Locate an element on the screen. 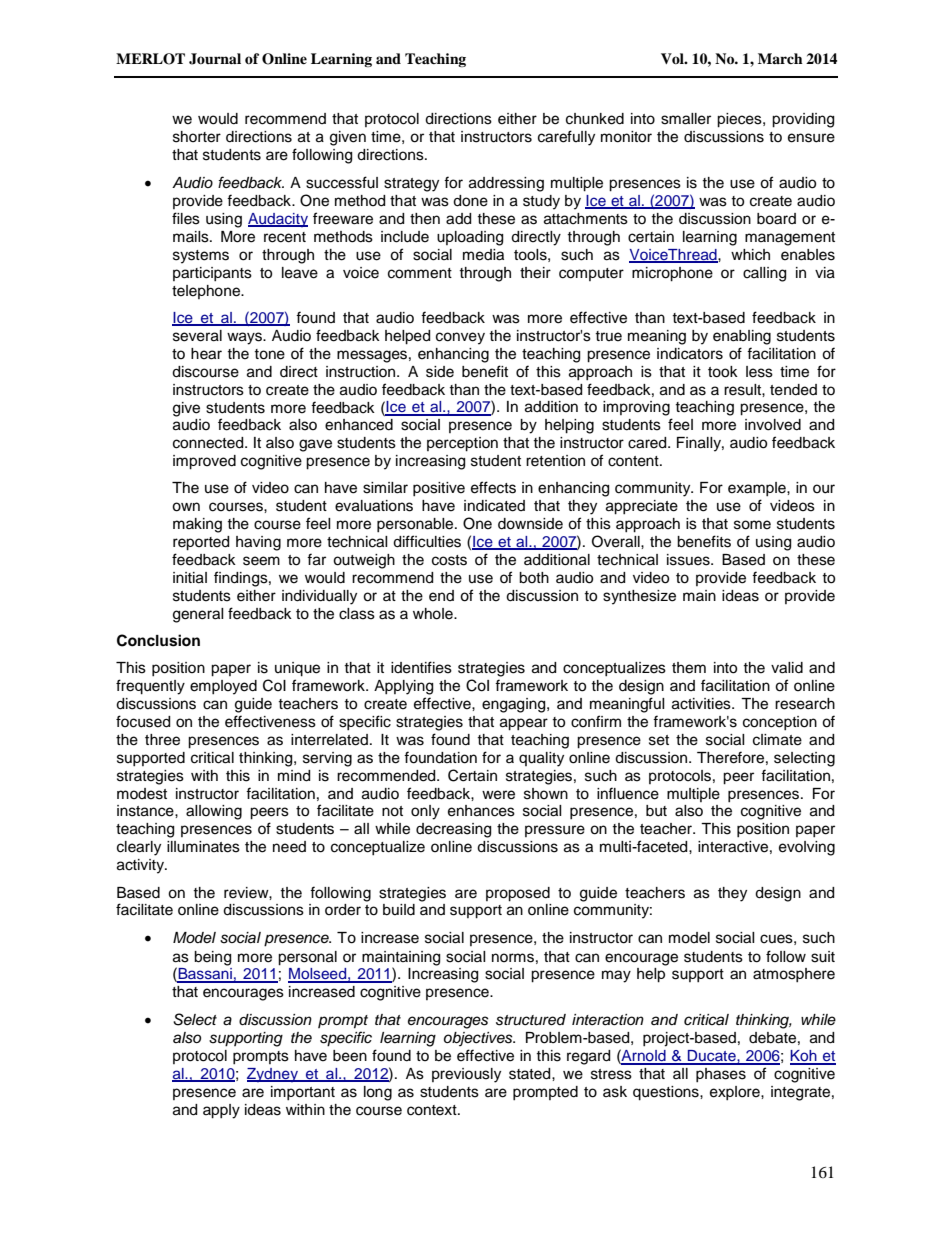 This screenshot has width=952, height=1233. connected is located at coordinates (209, 443).
